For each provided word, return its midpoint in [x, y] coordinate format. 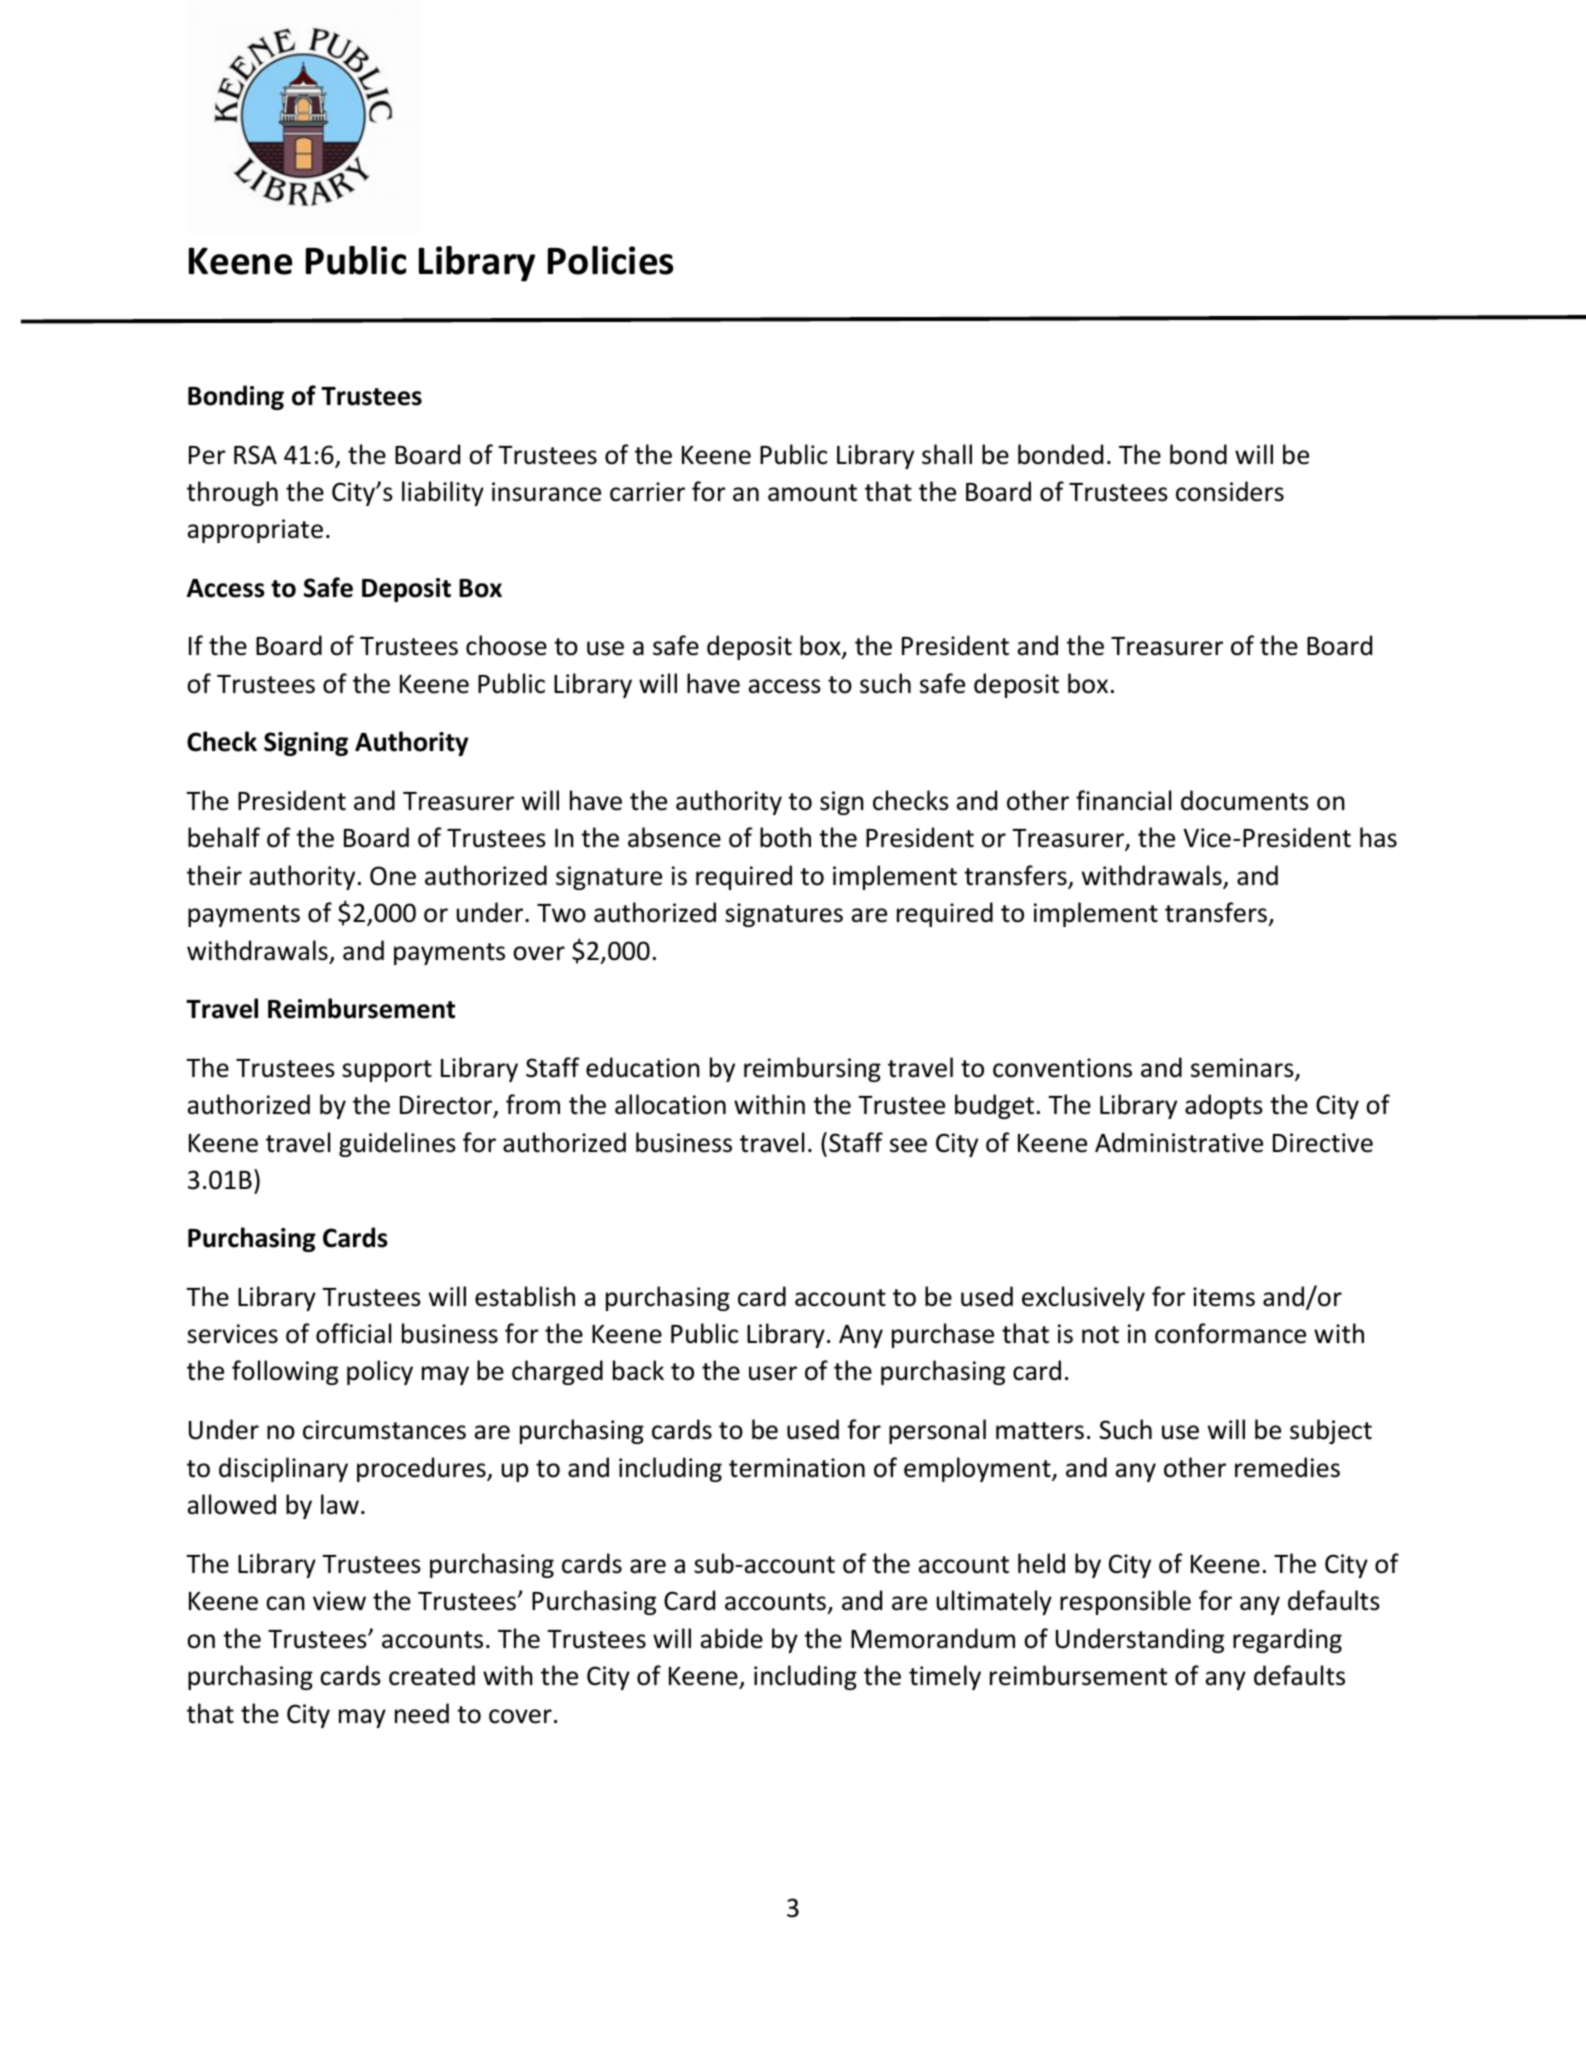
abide [731, 1638]
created [432, 1675]
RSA [255, 455]
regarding [1287, 1640]
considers [1230, 491]
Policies [610, 260]
